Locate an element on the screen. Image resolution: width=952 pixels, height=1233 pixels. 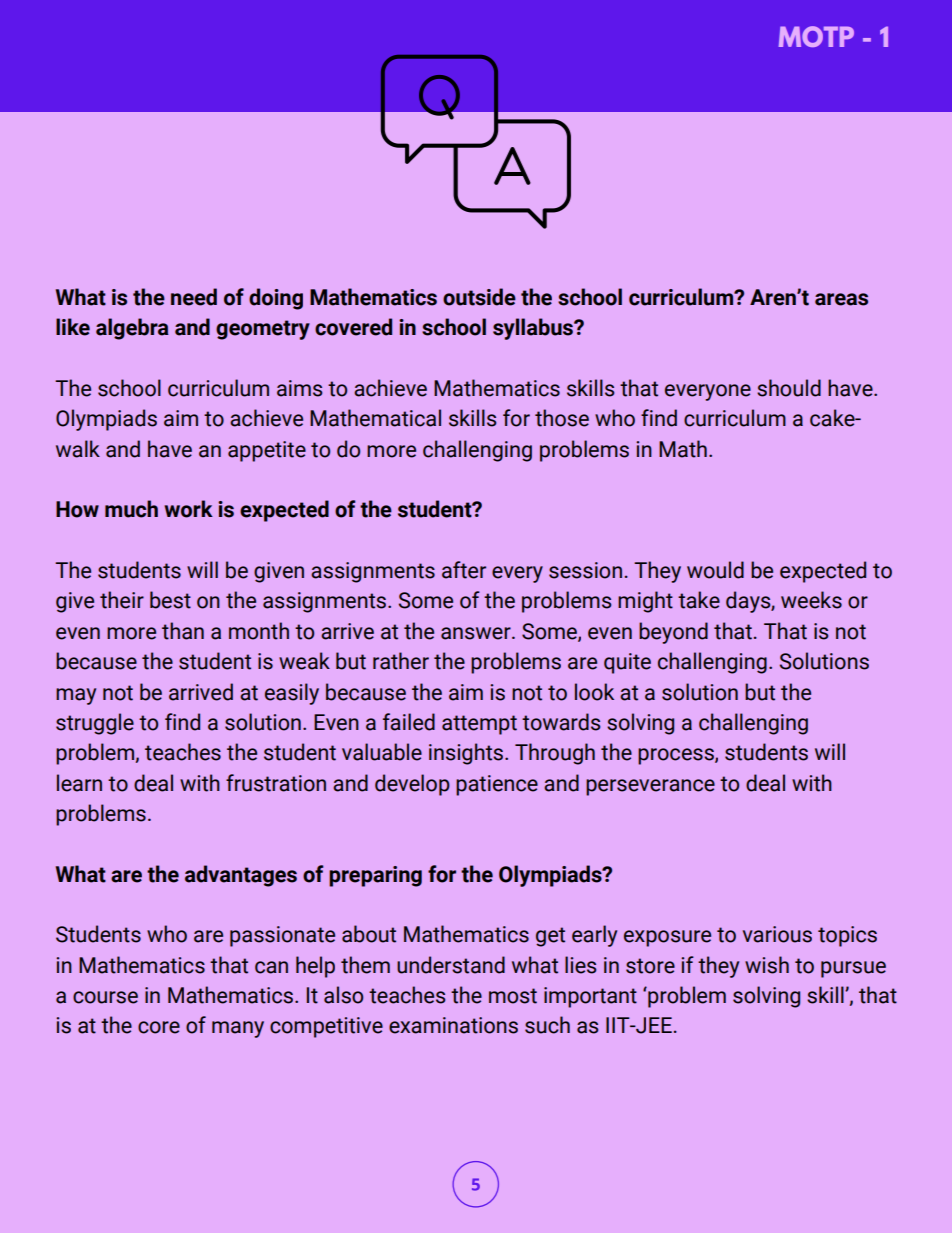
areas is located at coordinates (841, 299).
